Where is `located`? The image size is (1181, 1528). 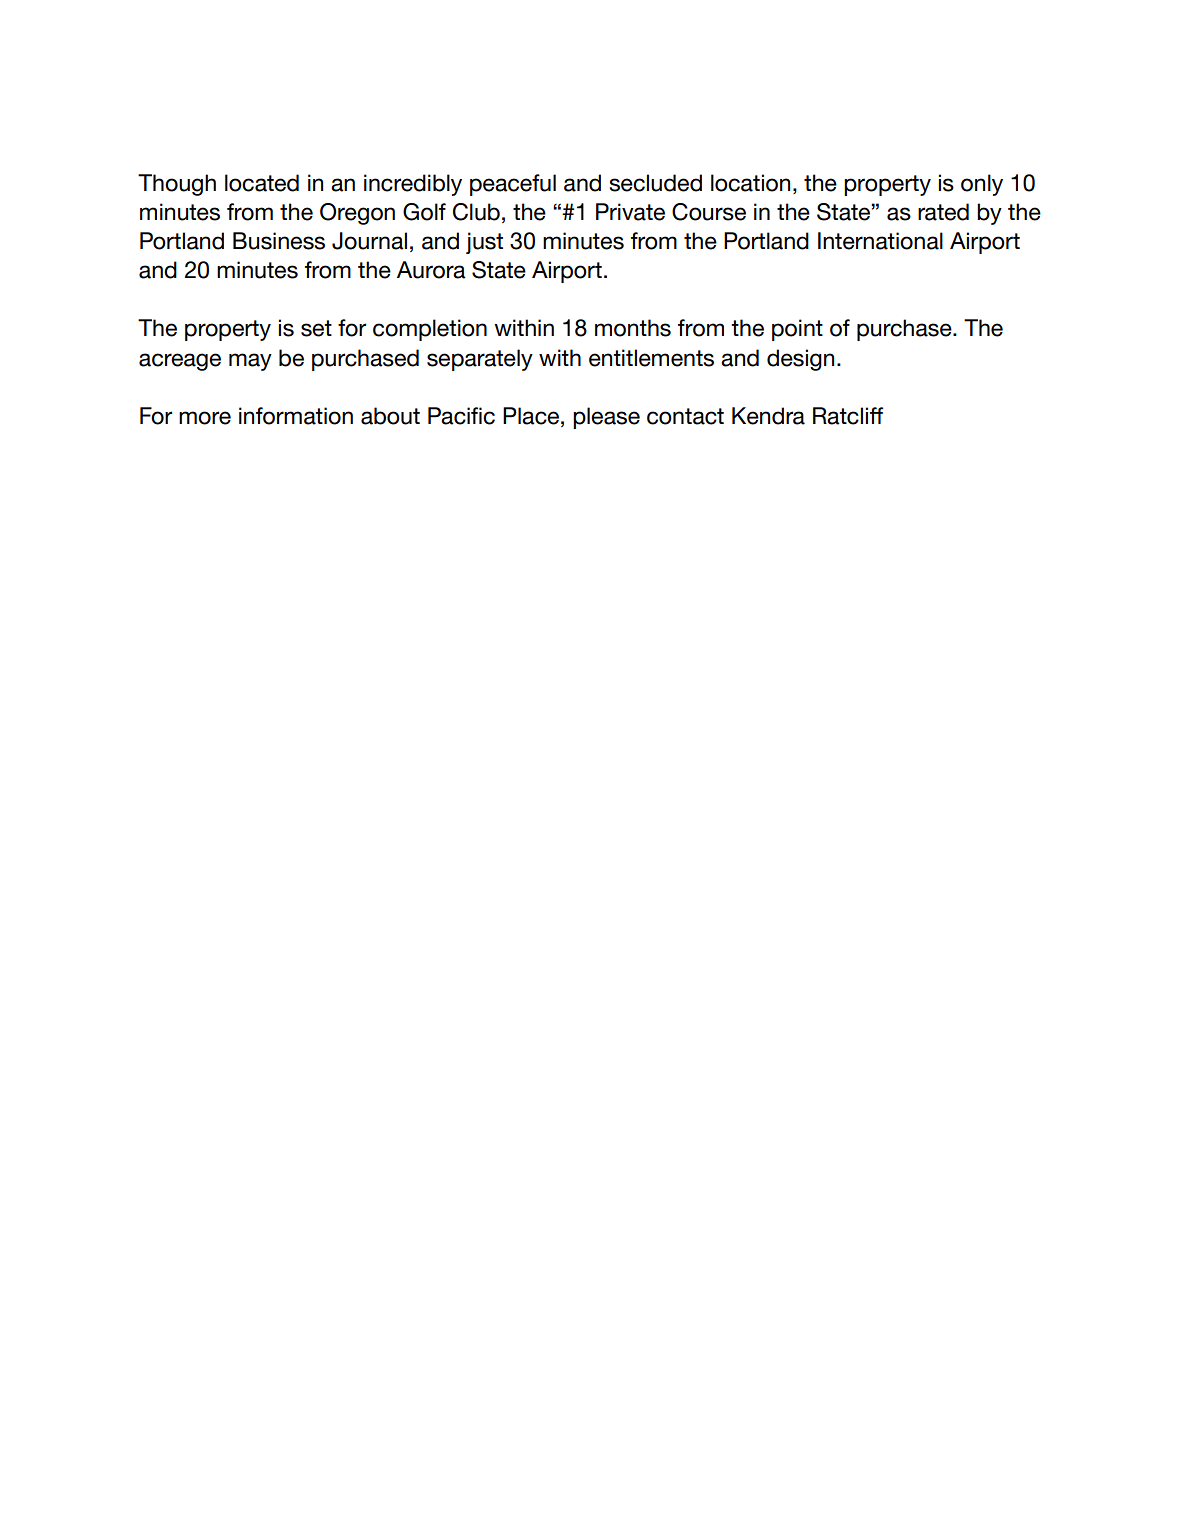 located is located at coordinates (262, 183).
